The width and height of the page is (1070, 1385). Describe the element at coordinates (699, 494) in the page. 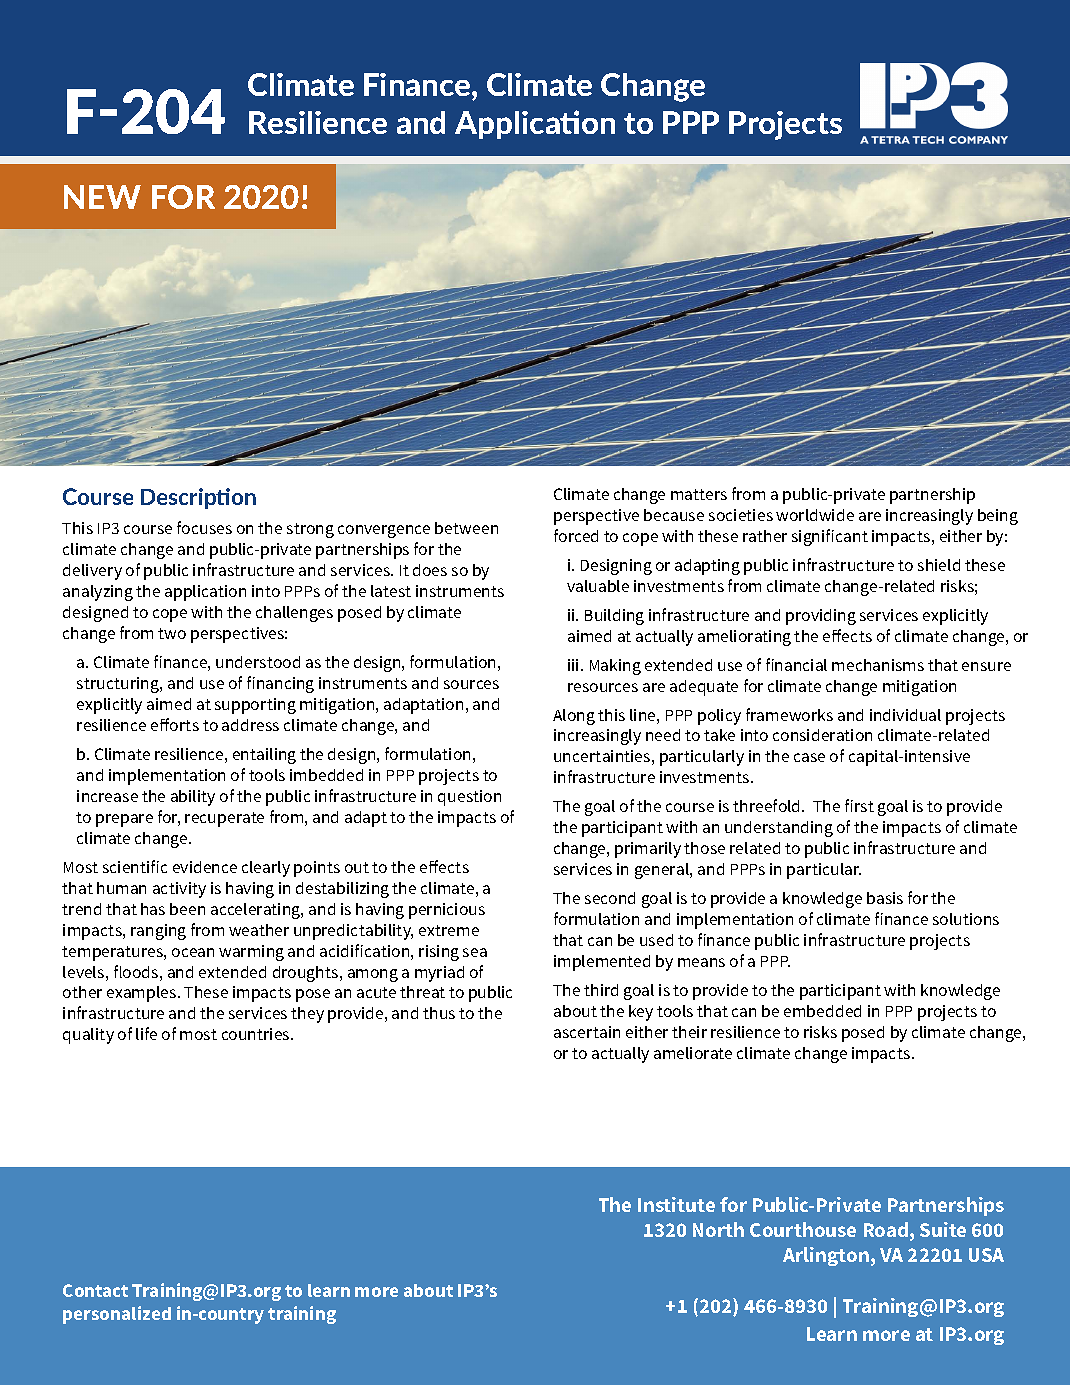

I see `matters` at that location.
